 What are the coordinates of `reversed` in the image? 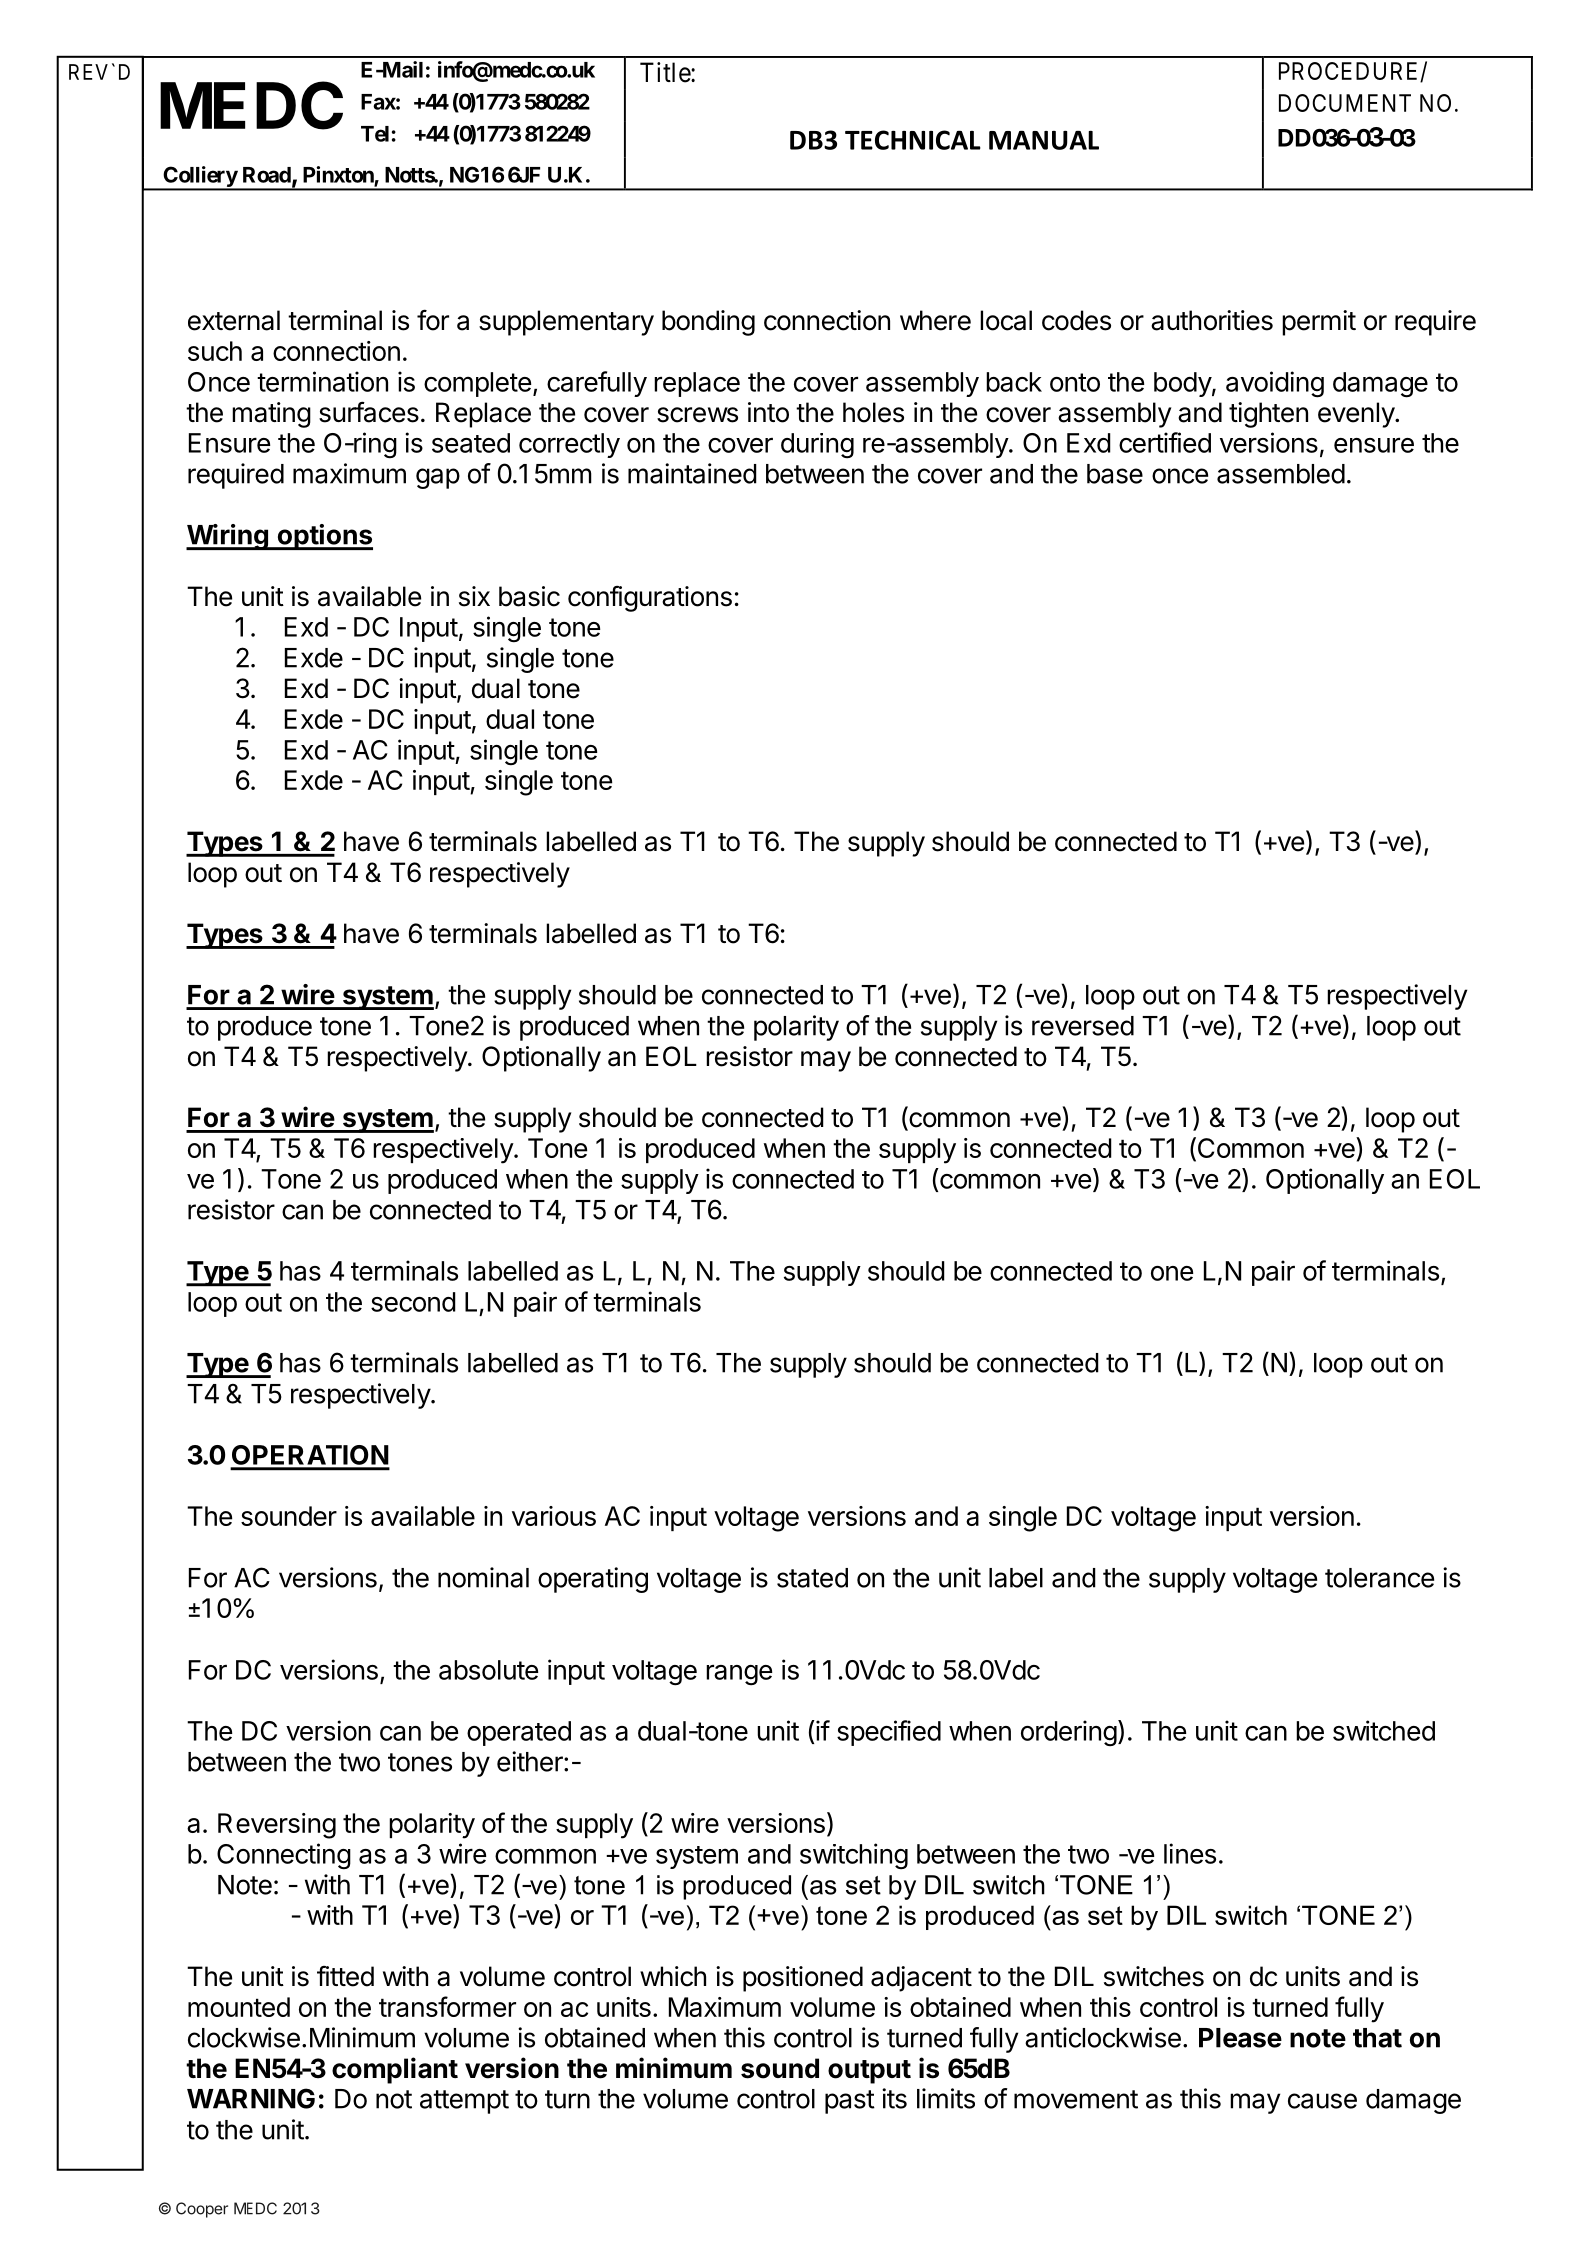 It's located at (1083, 1026).
